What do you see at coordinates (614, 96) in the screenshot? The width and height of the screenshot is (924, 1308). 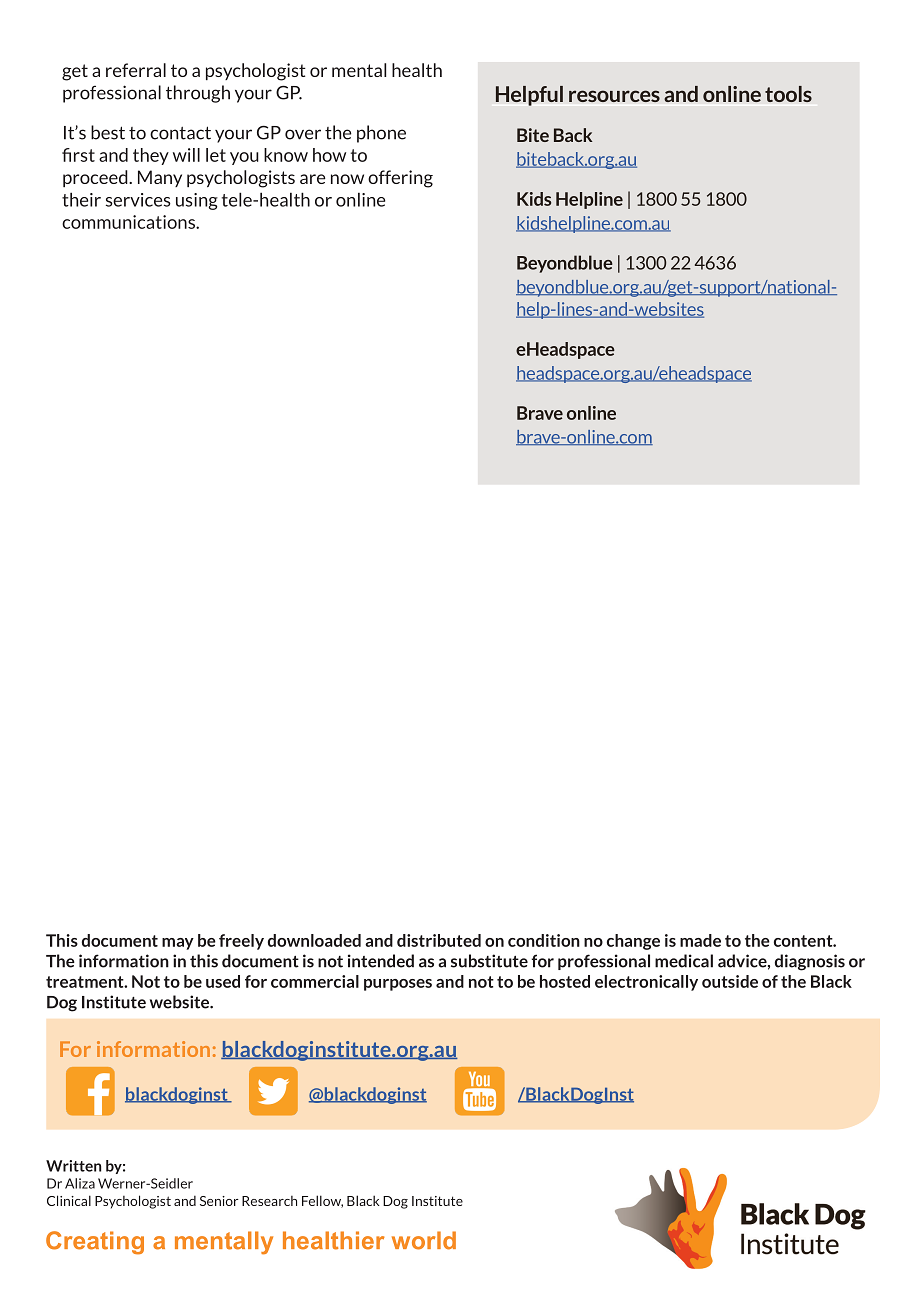 I see `resources` at bounding box center [614, 96].
